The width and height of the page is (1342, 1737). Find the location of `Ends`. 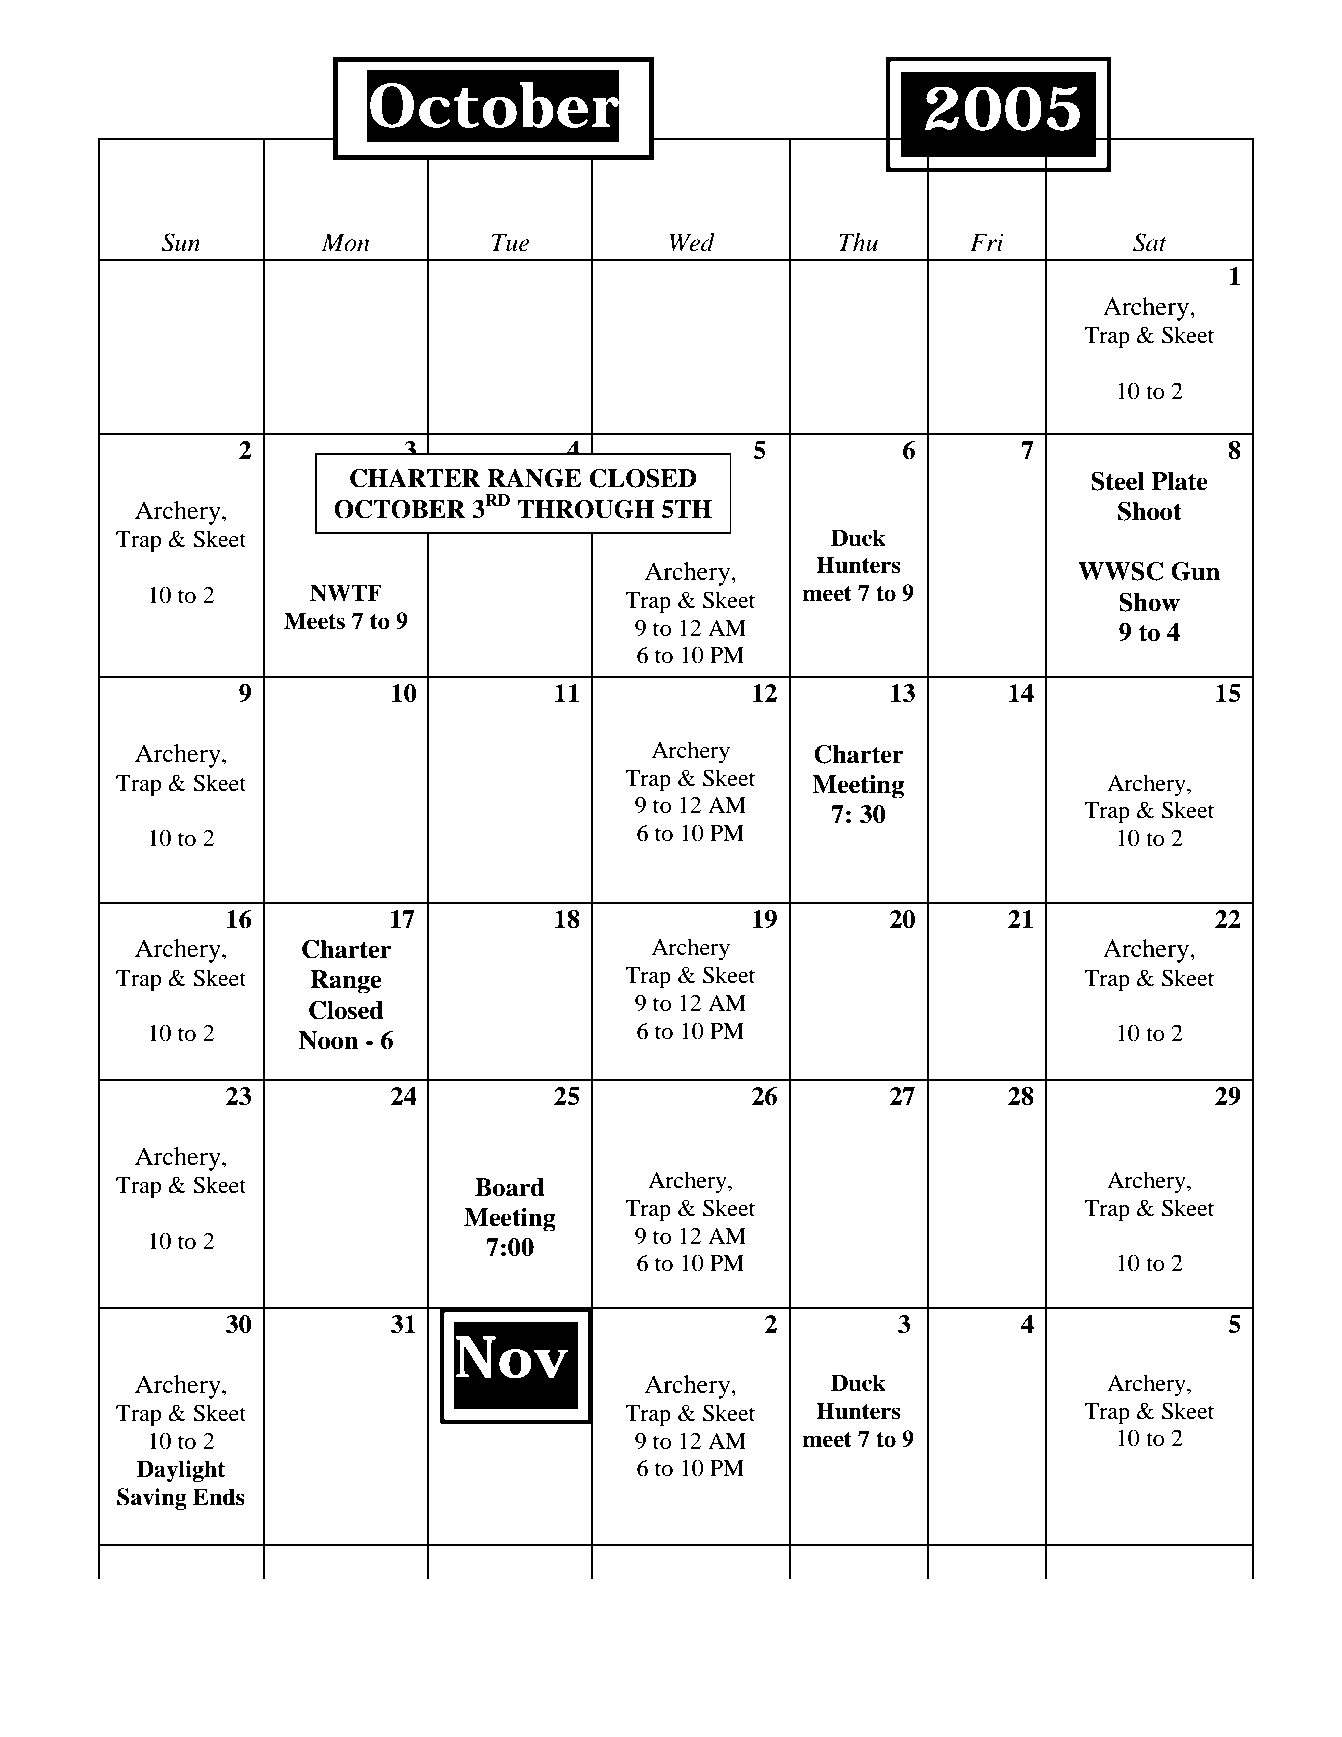

Ends is located at coordinates (219, 1497).
